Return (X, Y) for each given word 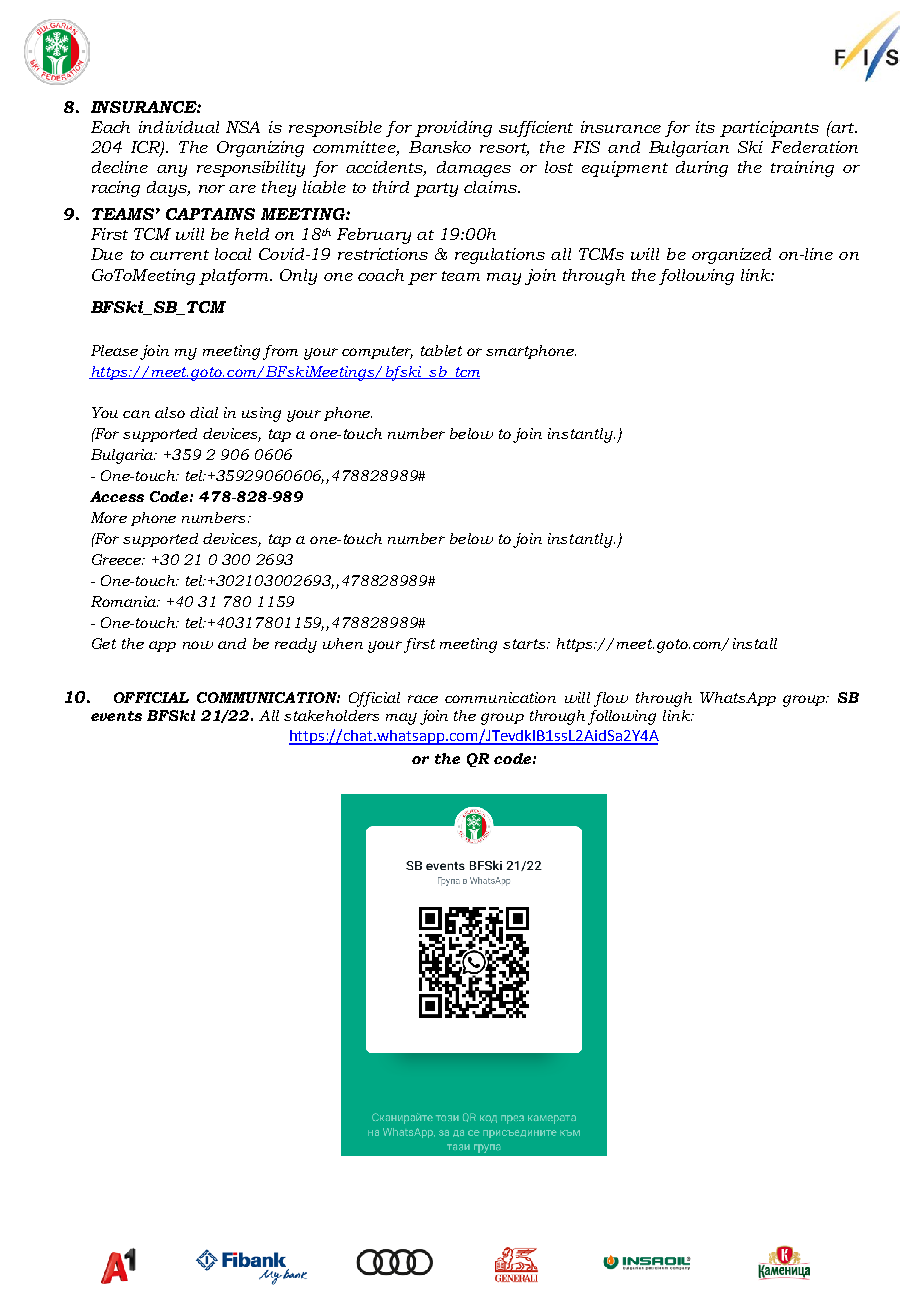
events (116, 716)
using (261, 414)
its (705, 127)
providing (453, 129)
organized (731, 256)
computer (377, 352)
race (423, 699)
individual (179, 127)
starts (525, 644)
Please (114, 350)
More (109, 517)
